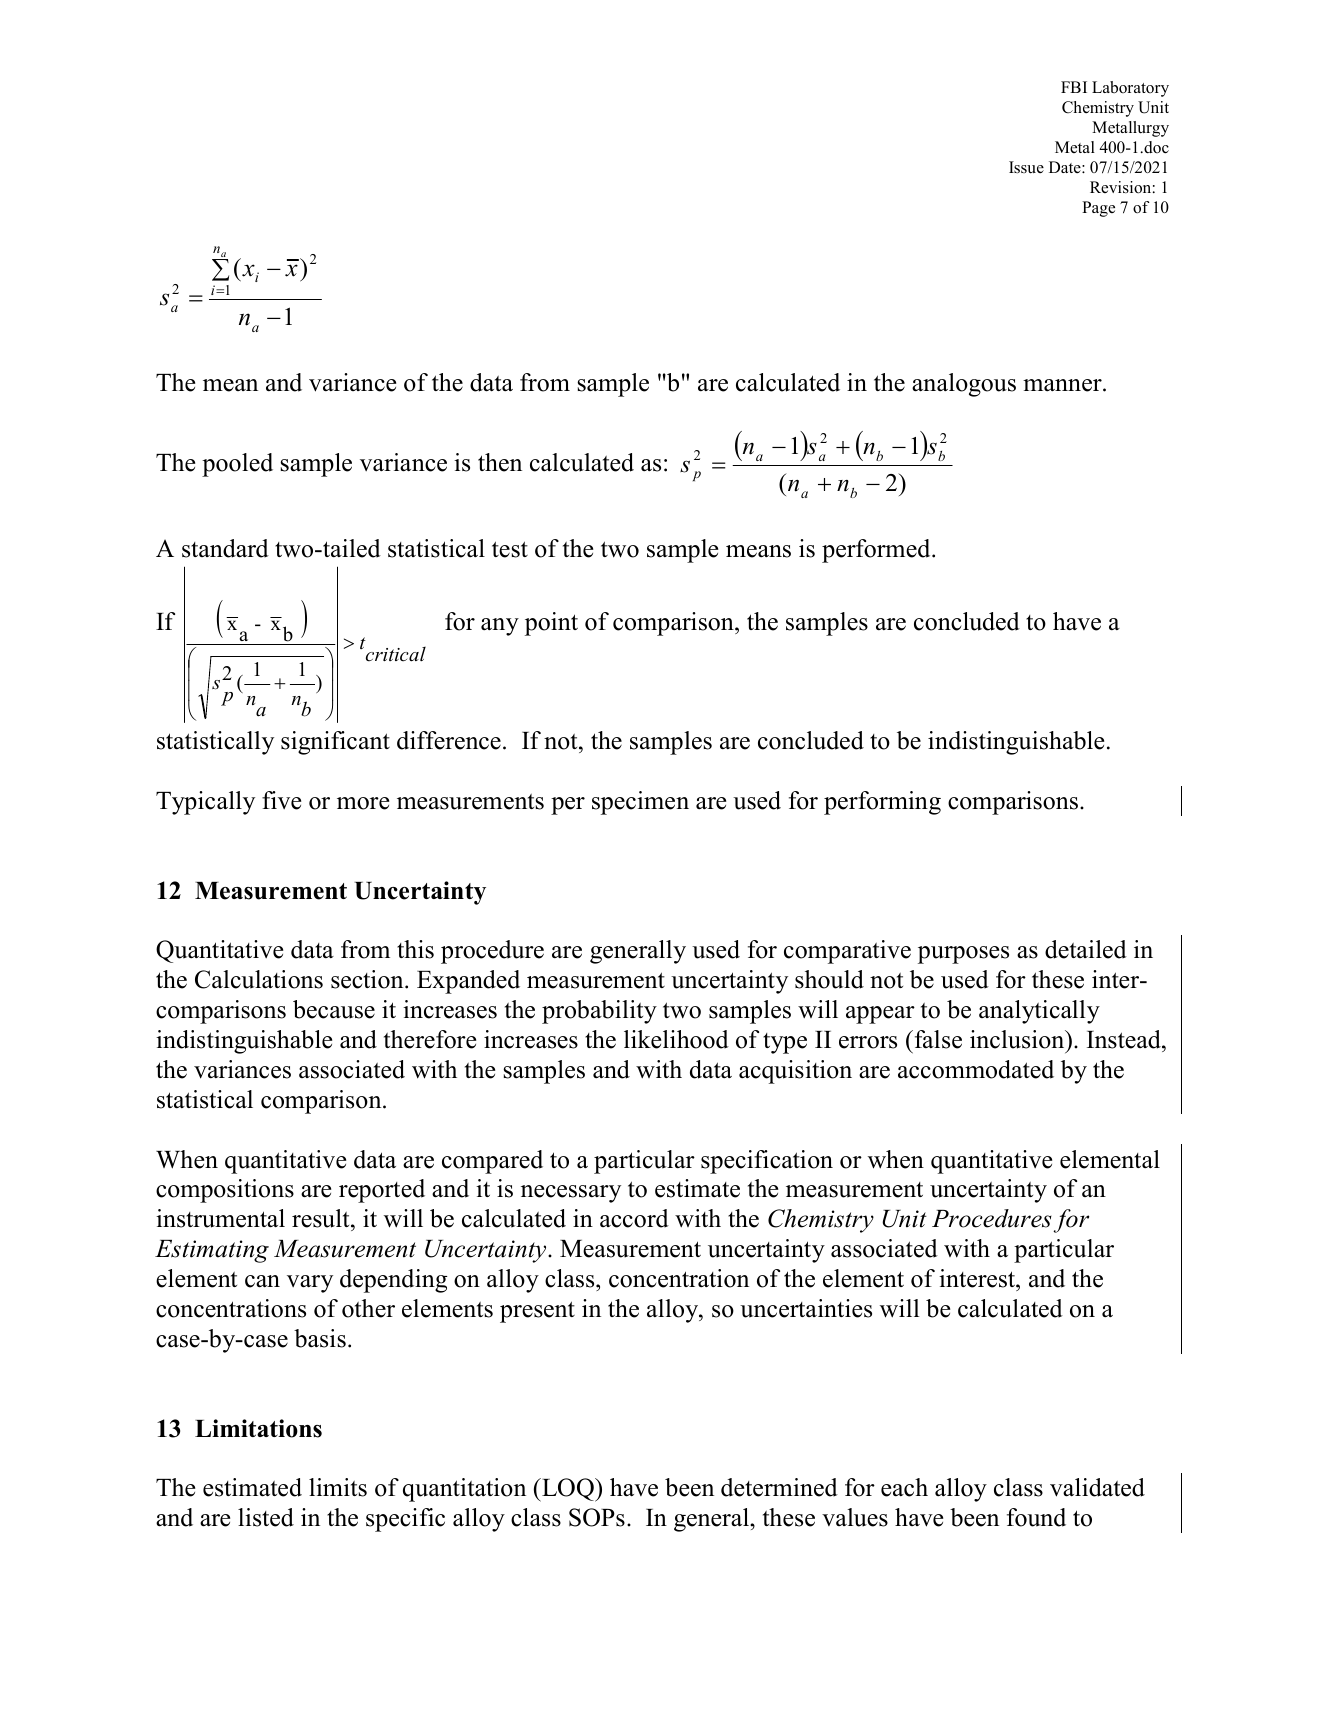 This document has width=1325, height=1715. I want to click on Issue, so click(1026, 167).
